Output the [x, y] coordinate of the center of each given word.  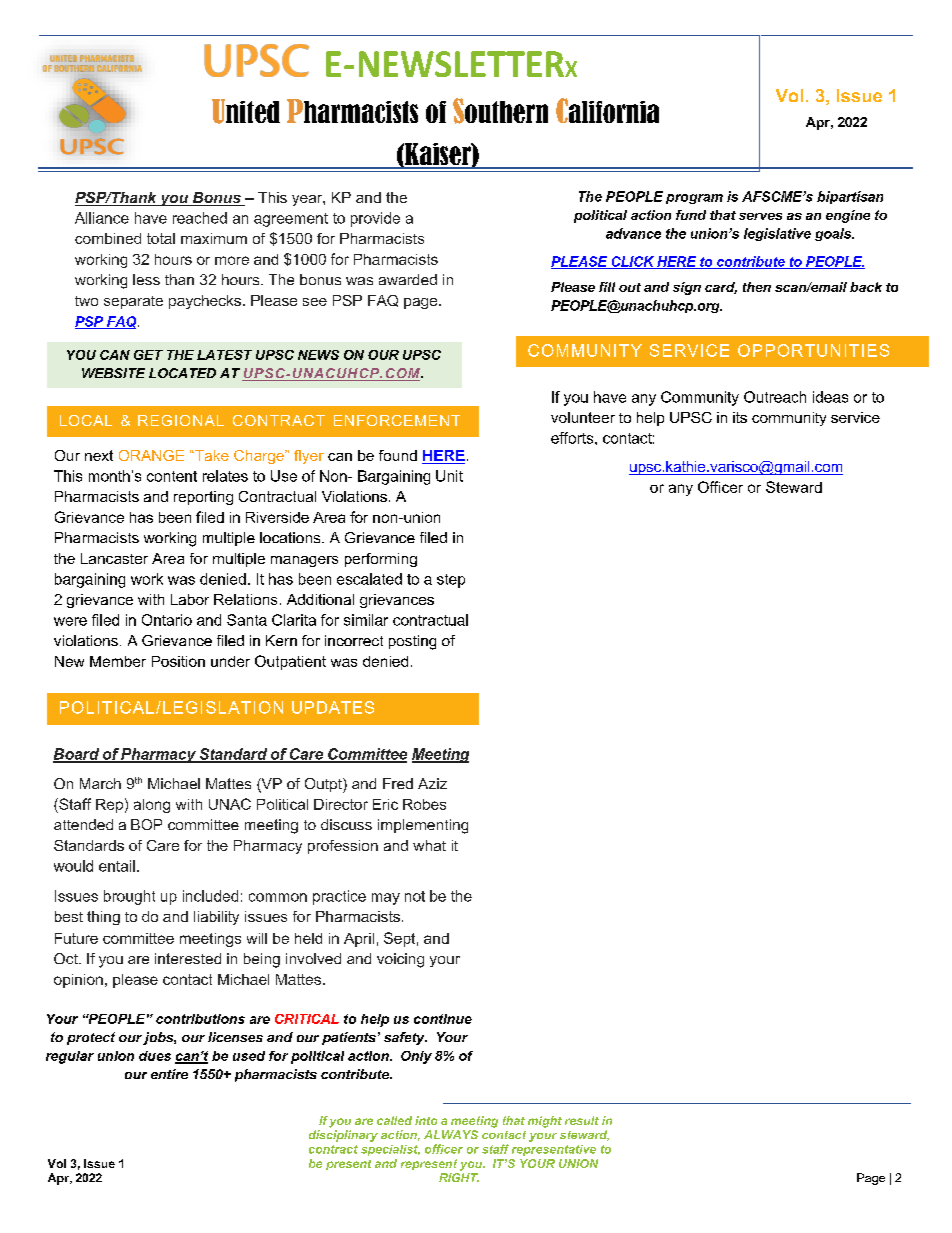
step [451, 581]
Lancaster [114, 558]
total [161, 238]
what [429, 845]
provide [375, 219]
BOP [146, 824]
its [740, 417]
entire [169, 1074]
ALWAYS [451, 1134]
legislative [777, 234]
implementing [423, 826]
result [582, 1120]
